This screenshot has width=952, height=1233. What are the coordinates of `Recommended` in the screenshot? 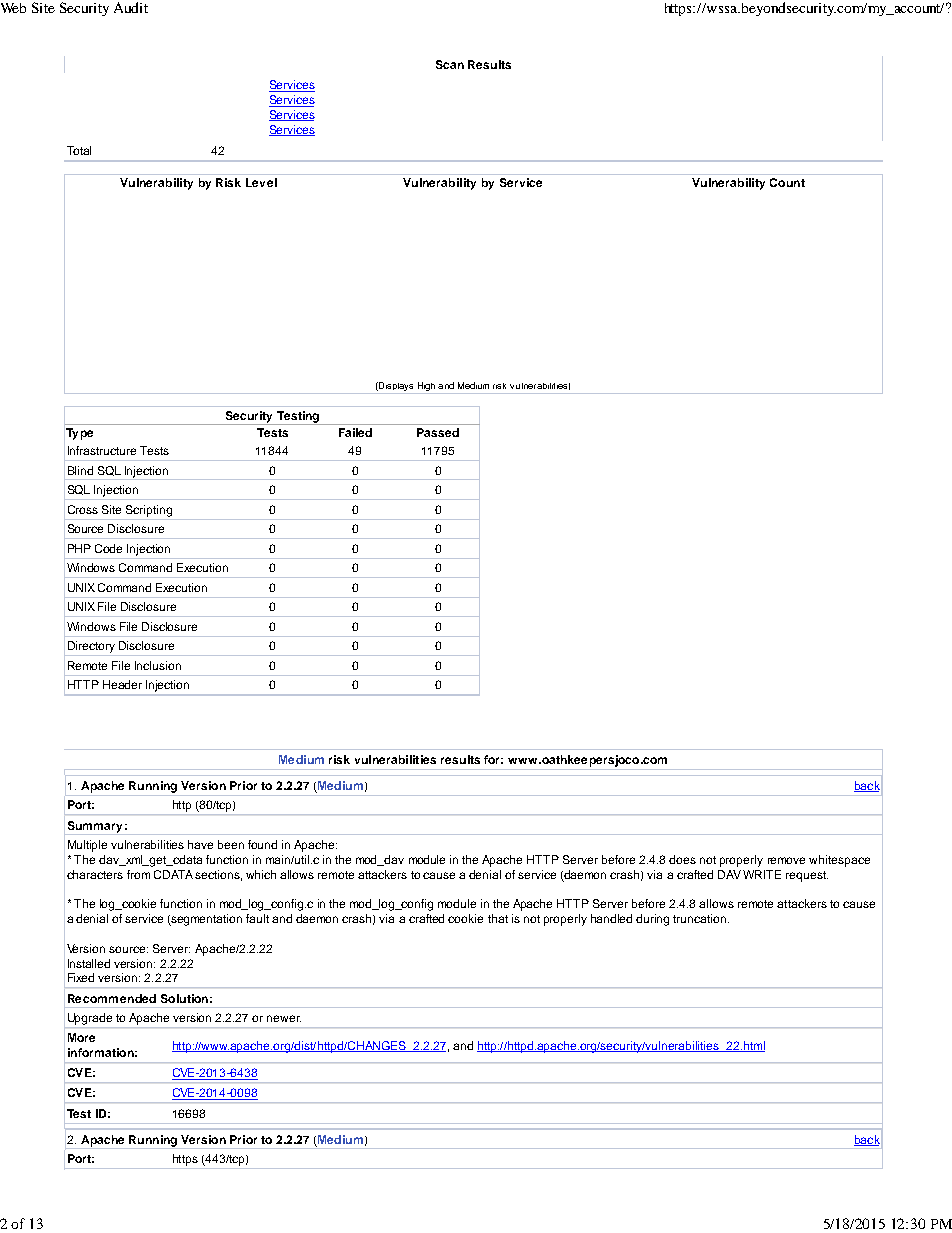 It's located at (112, 998).
